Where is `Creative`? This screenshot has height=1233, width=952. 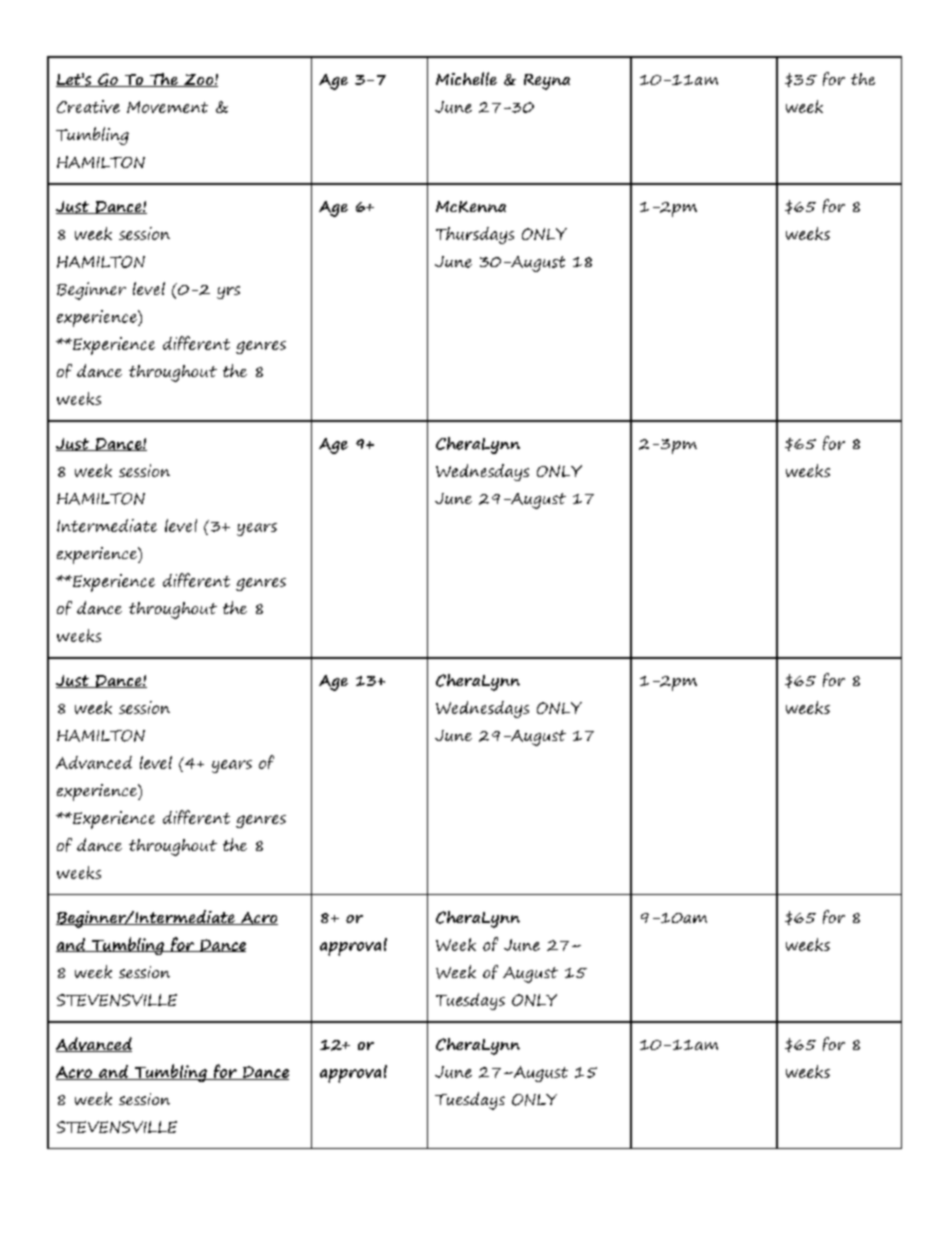
Creative is located at coordinates (88, 106).
